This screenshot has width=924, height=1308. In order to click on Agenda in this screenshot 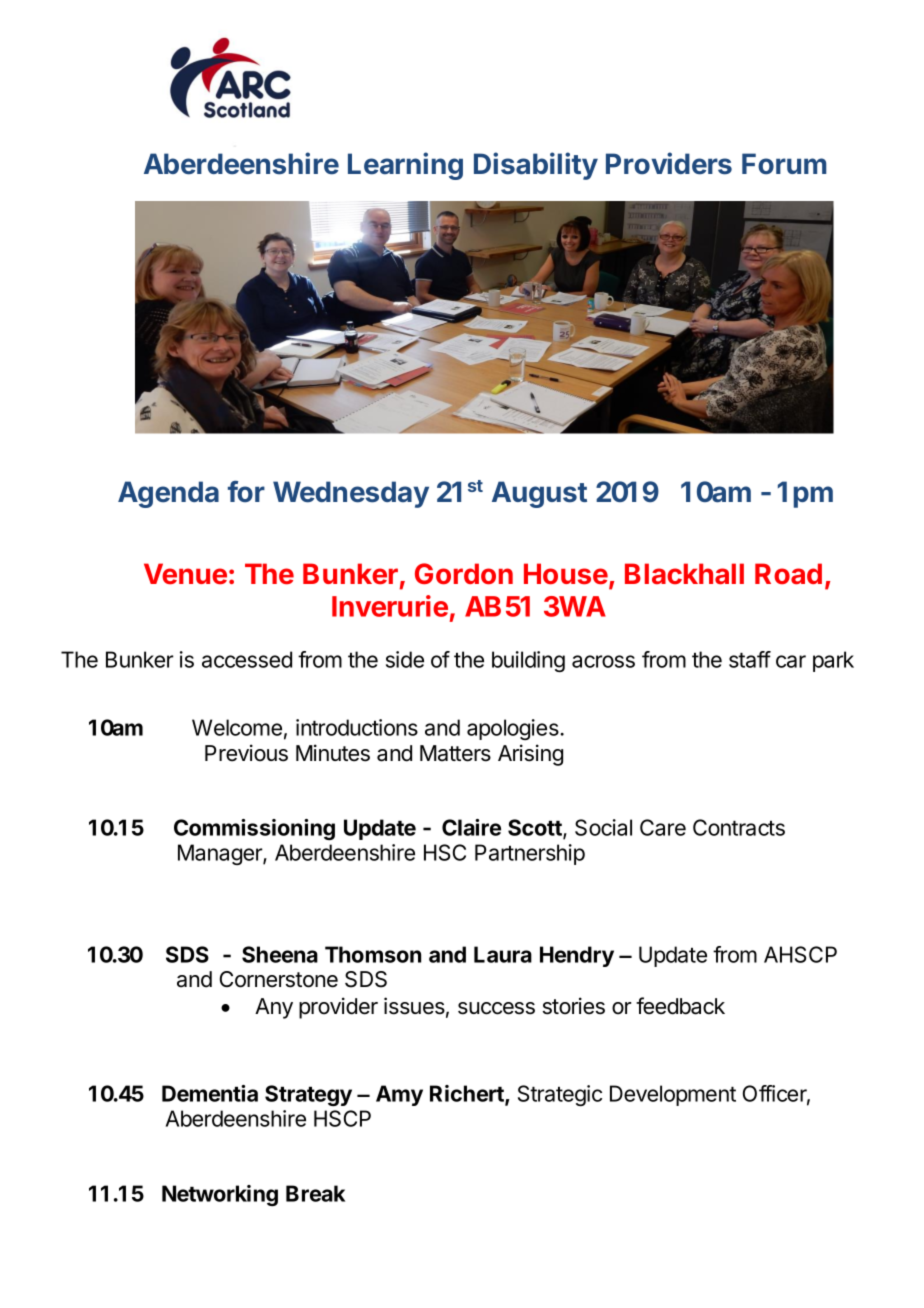, I will do `click(168, 494)`.
